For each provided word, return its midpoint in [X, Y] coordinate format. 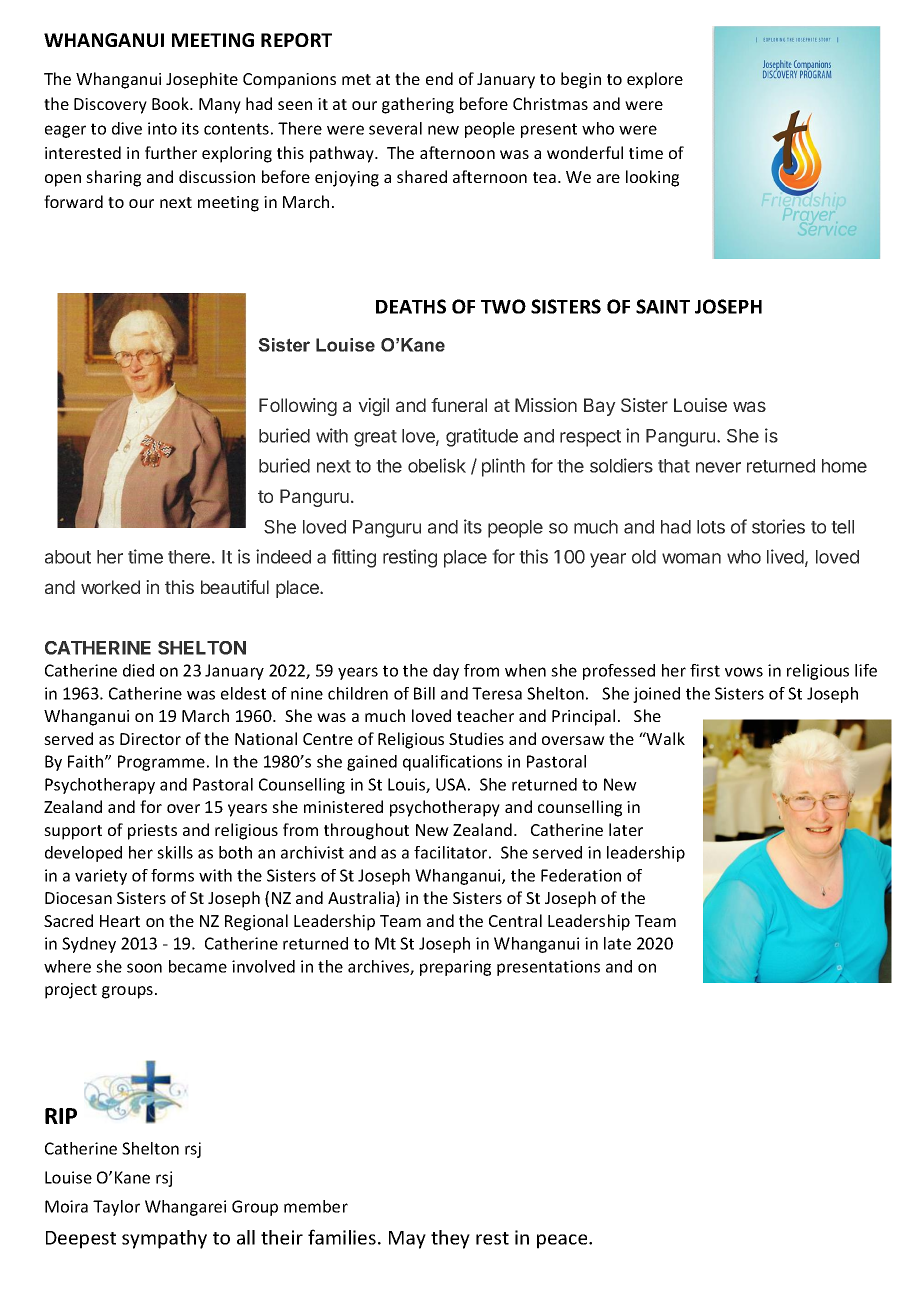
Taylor [116, 1208]
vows [744, 672]
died [138, 670]
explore [655, 80]
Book [171, 103]
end [439, 78]
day [446, 672]
